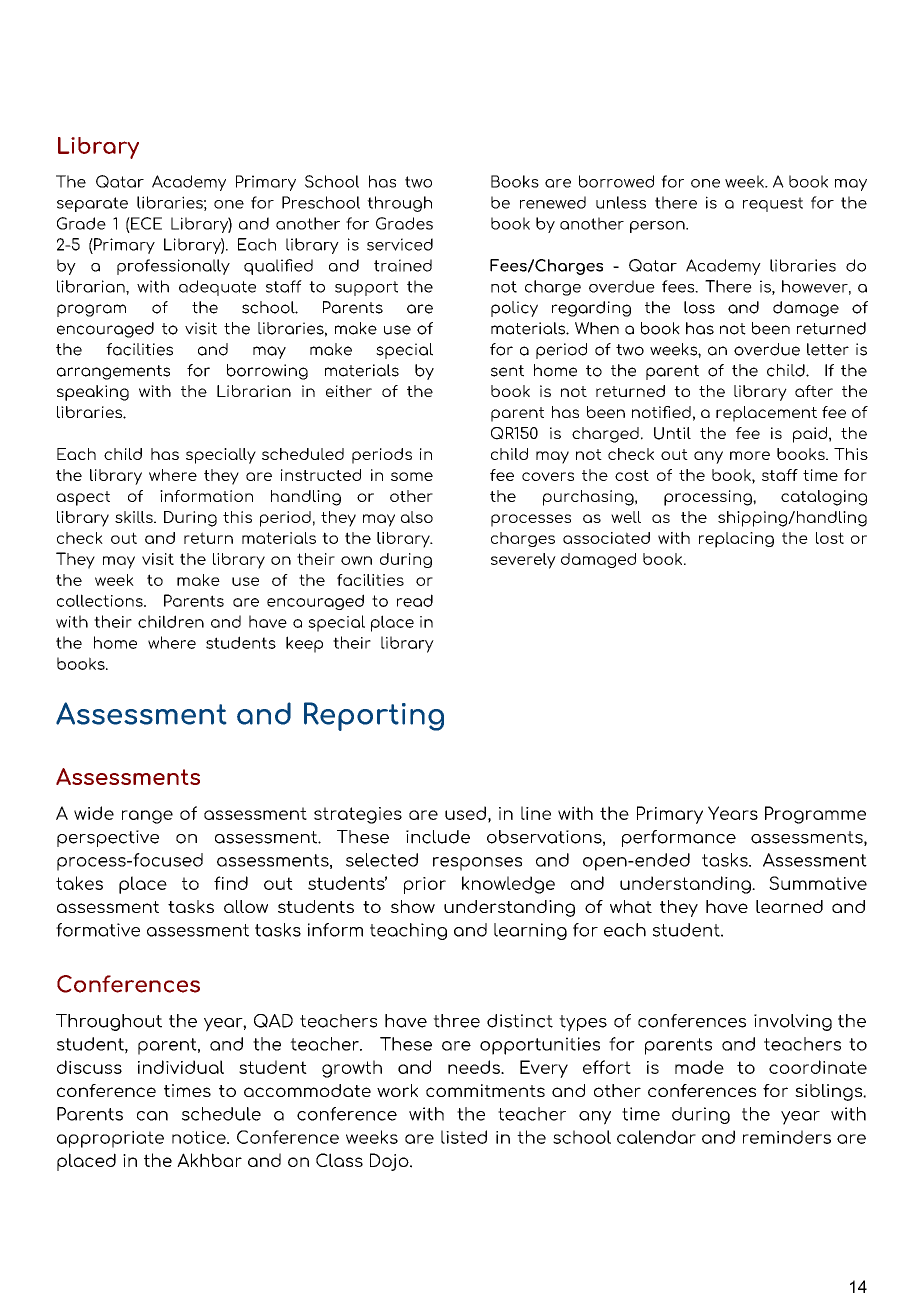  I want to click on find, so click(231, 883).
